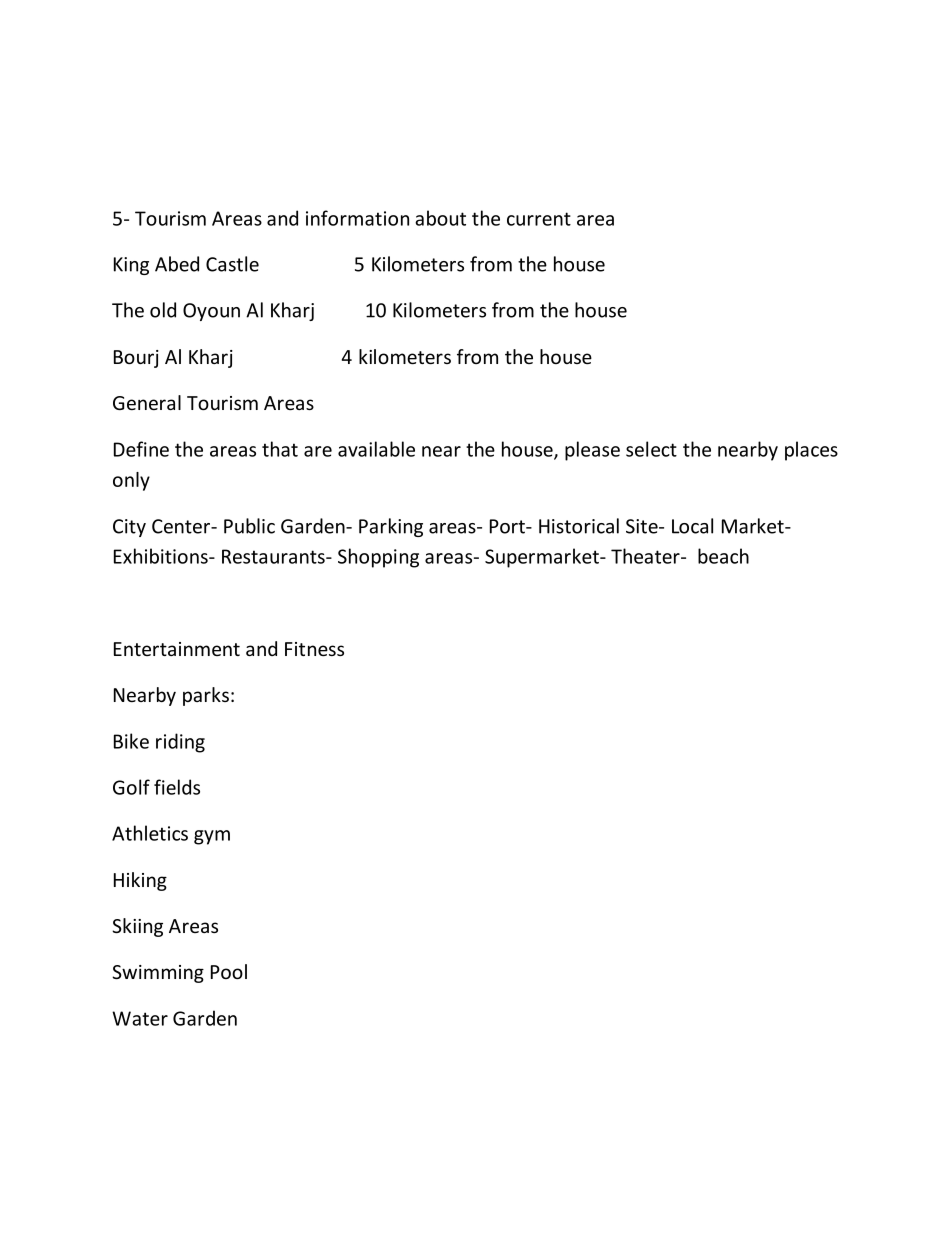 Image resolution: width=952 pixels, height=1233 pixels. What do you see at coordinates (539, 219) in the page?
I see `current` at bounding box center [539, 219].
